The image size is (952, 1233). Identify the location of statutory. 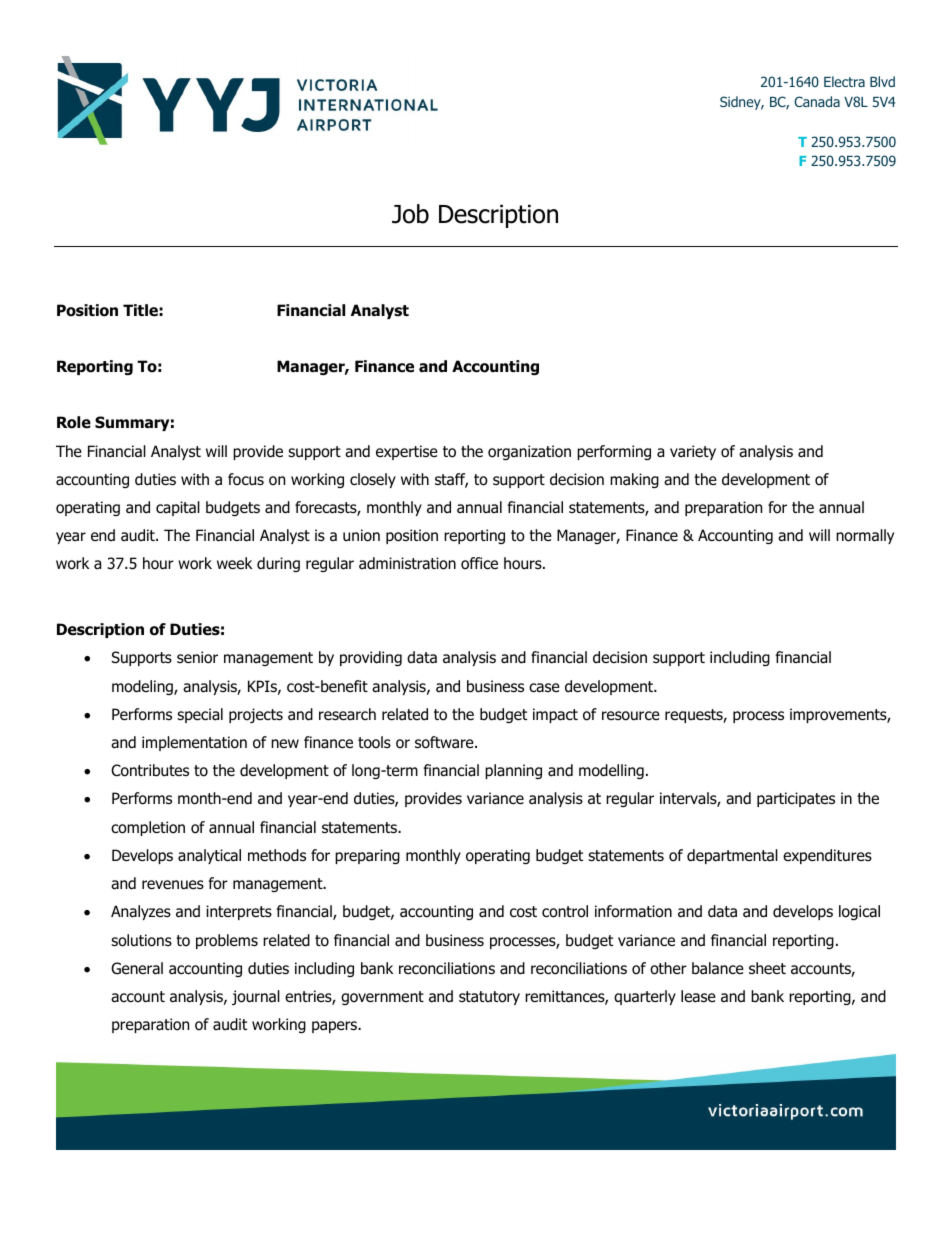
(489, 998).
